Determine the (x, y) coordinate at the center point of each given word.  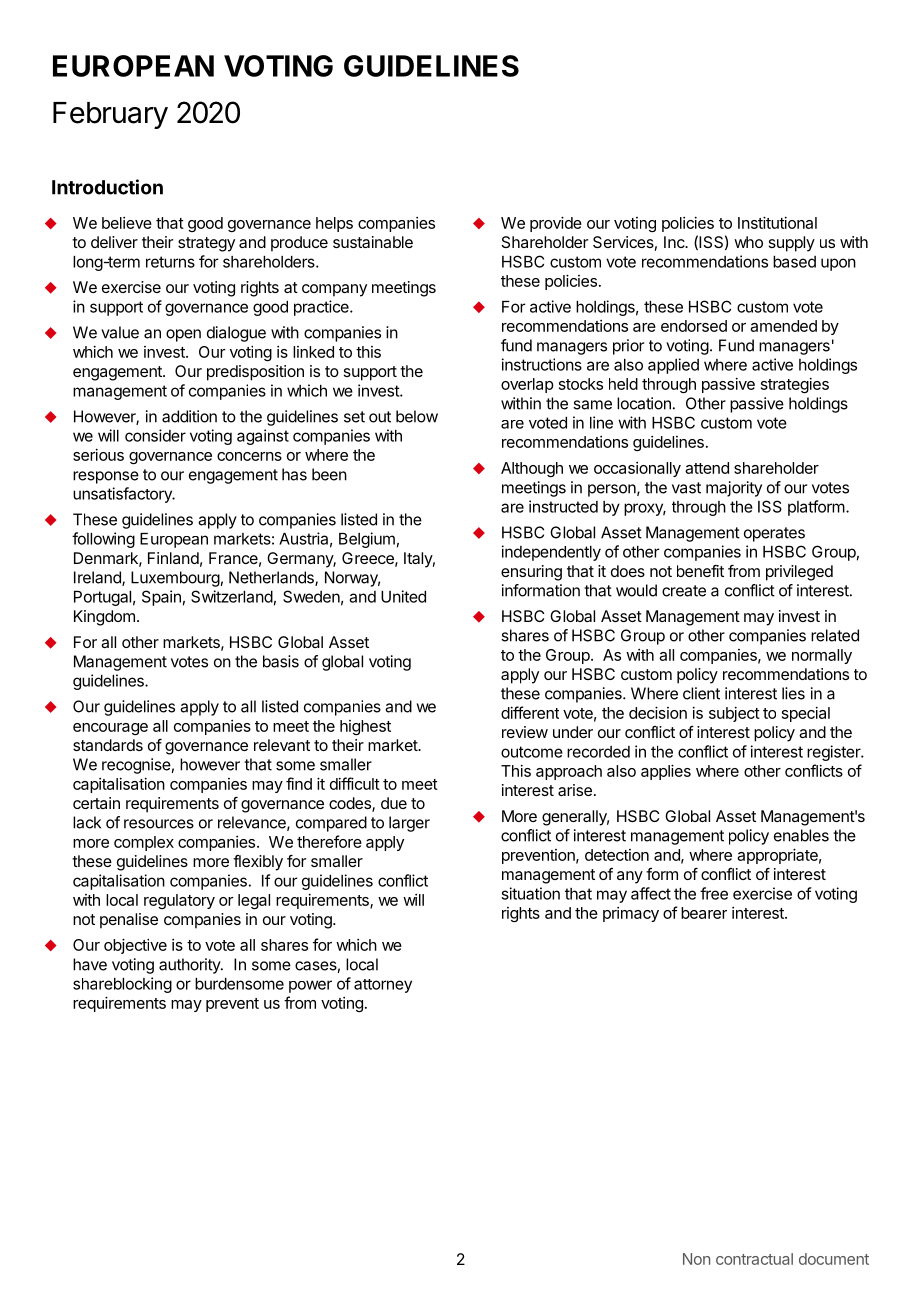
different (530, 712)
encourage (110, 729)
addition (189, 416)
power (310, 986)
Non (696, 1259)
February (110, 115)
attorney (383, 986)
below (417, 416)
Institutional (777, 222)
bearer (704, 913)
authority (190, 966)
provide (556, 224)
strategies (795, 385)
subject (734, 714)
